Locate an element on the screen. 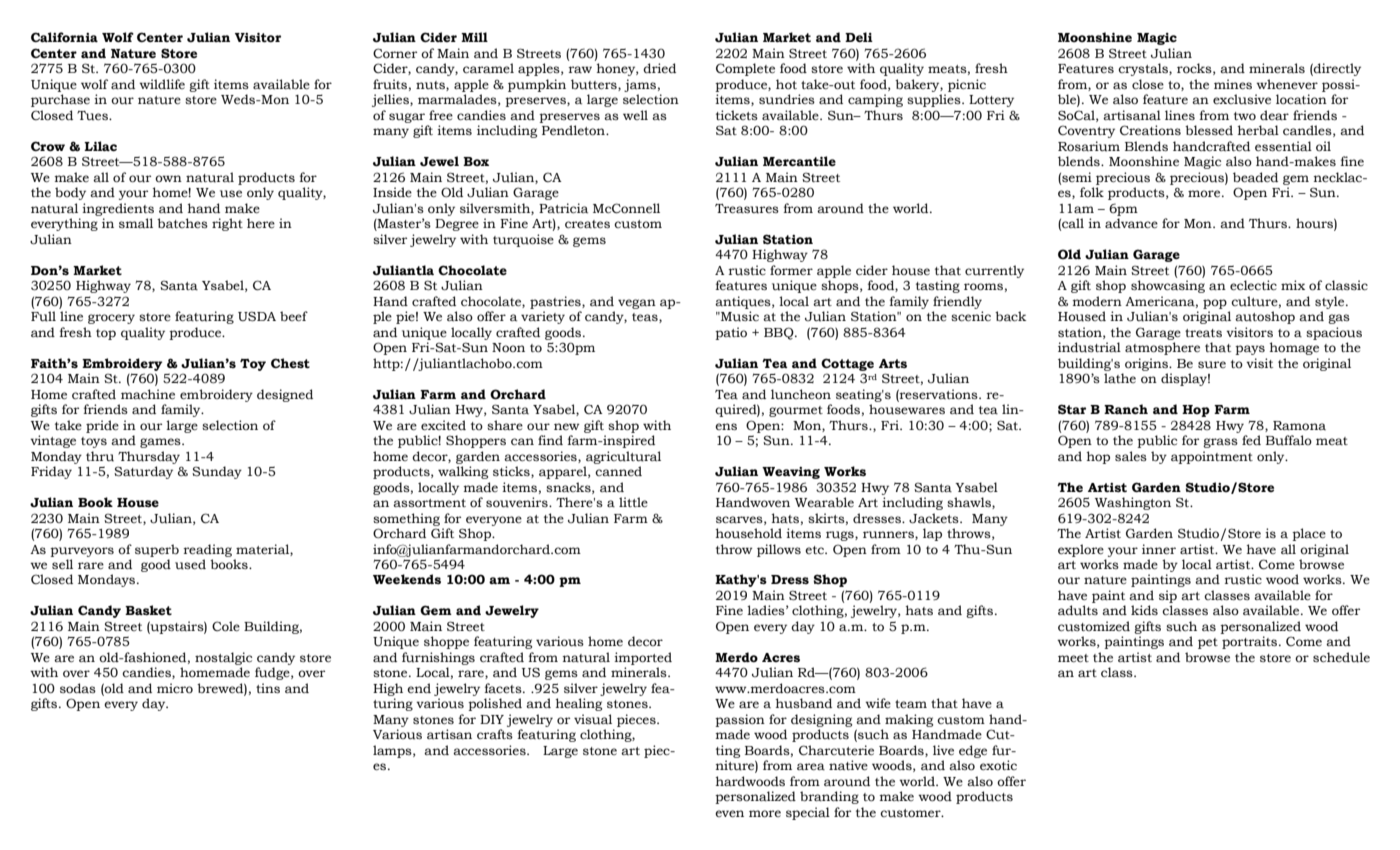 This screenshot has width=1400, height=850. even is located at coordinates (729, 813).
